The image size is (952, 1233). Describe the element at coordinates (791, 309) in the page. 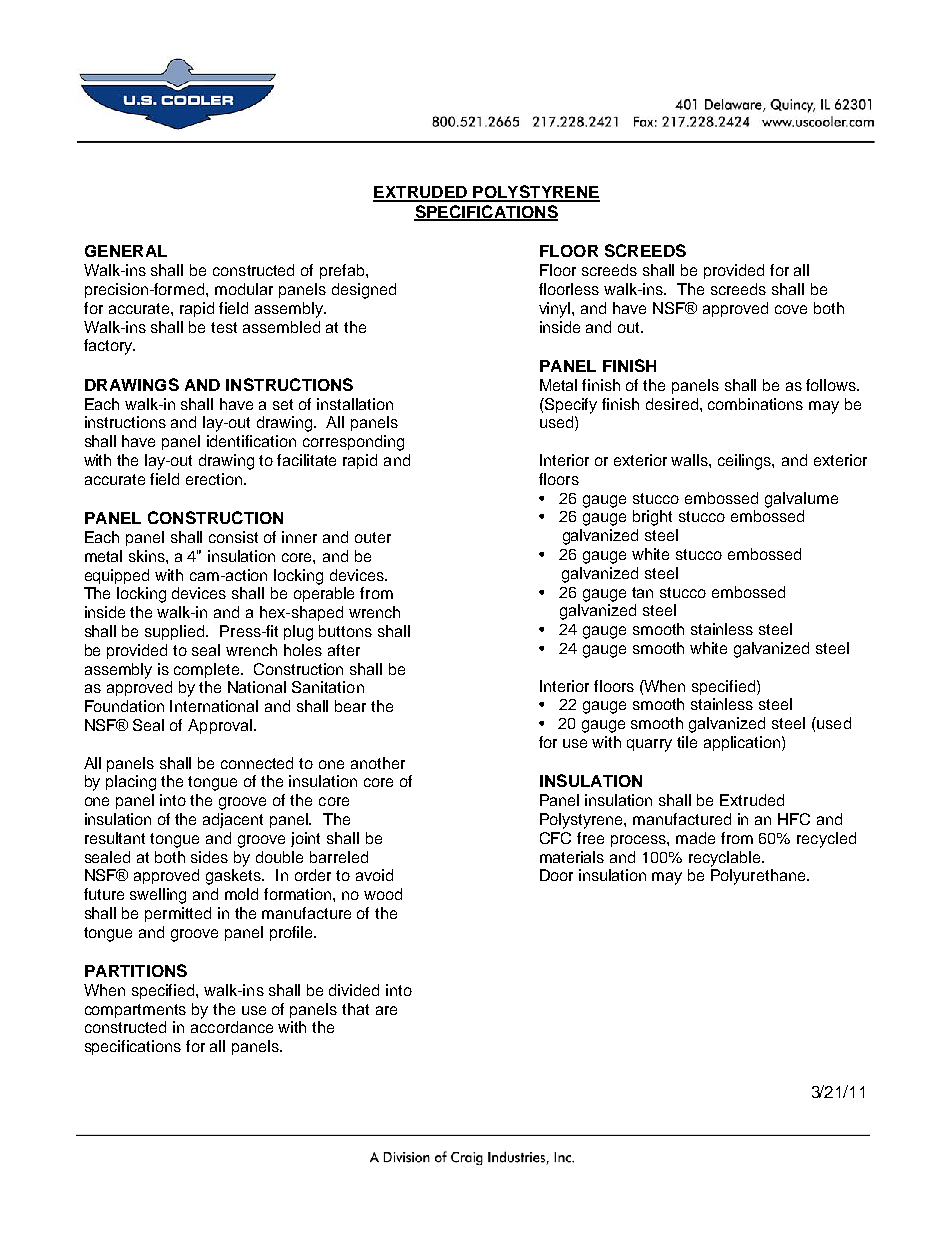

I see `cove` at that location.
